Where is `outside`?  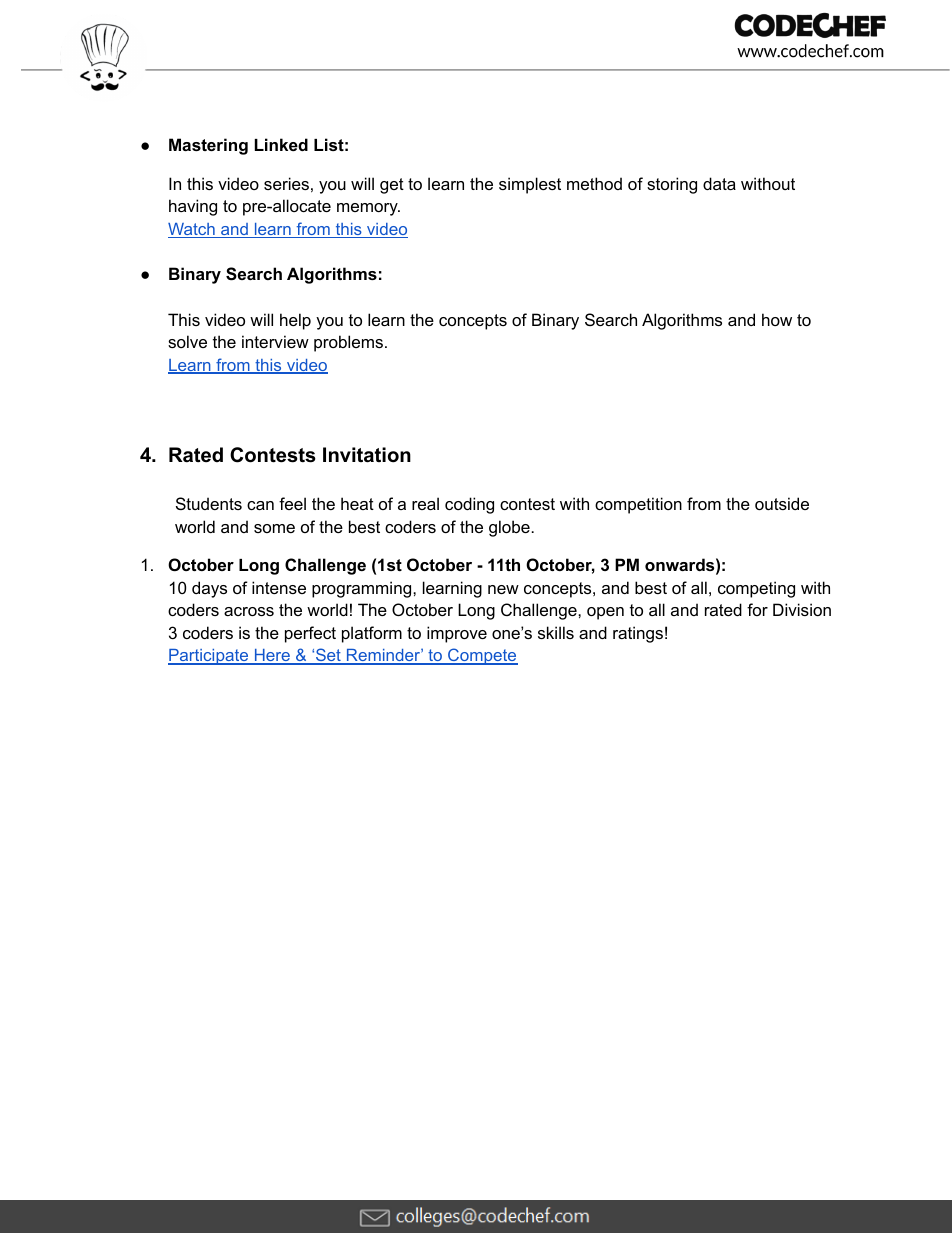 outside is located at coordinates (782, 503).
